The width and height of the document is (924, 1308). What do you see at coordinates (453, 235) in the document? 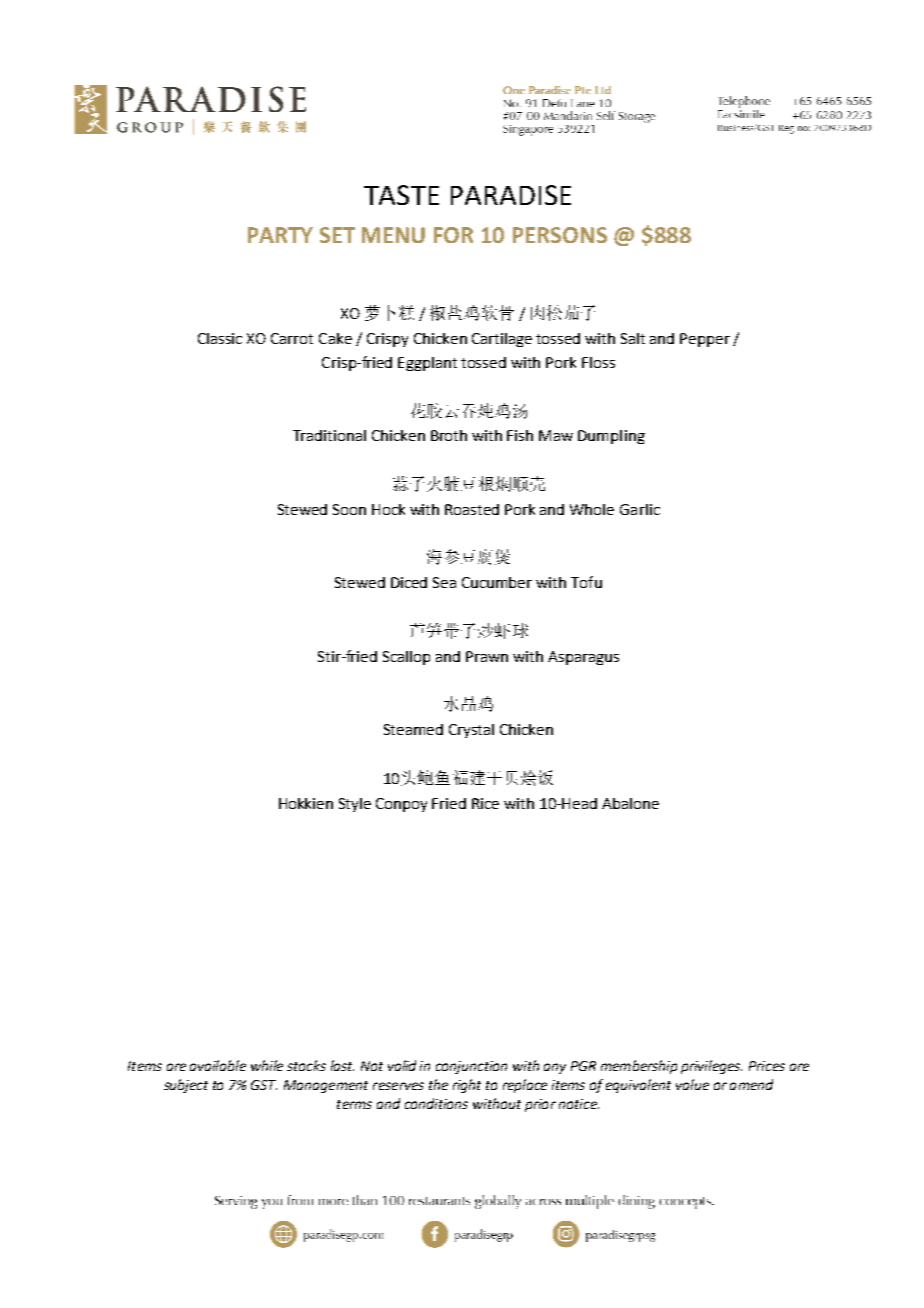
I see `FOR` at bounding box center [453, 235].
